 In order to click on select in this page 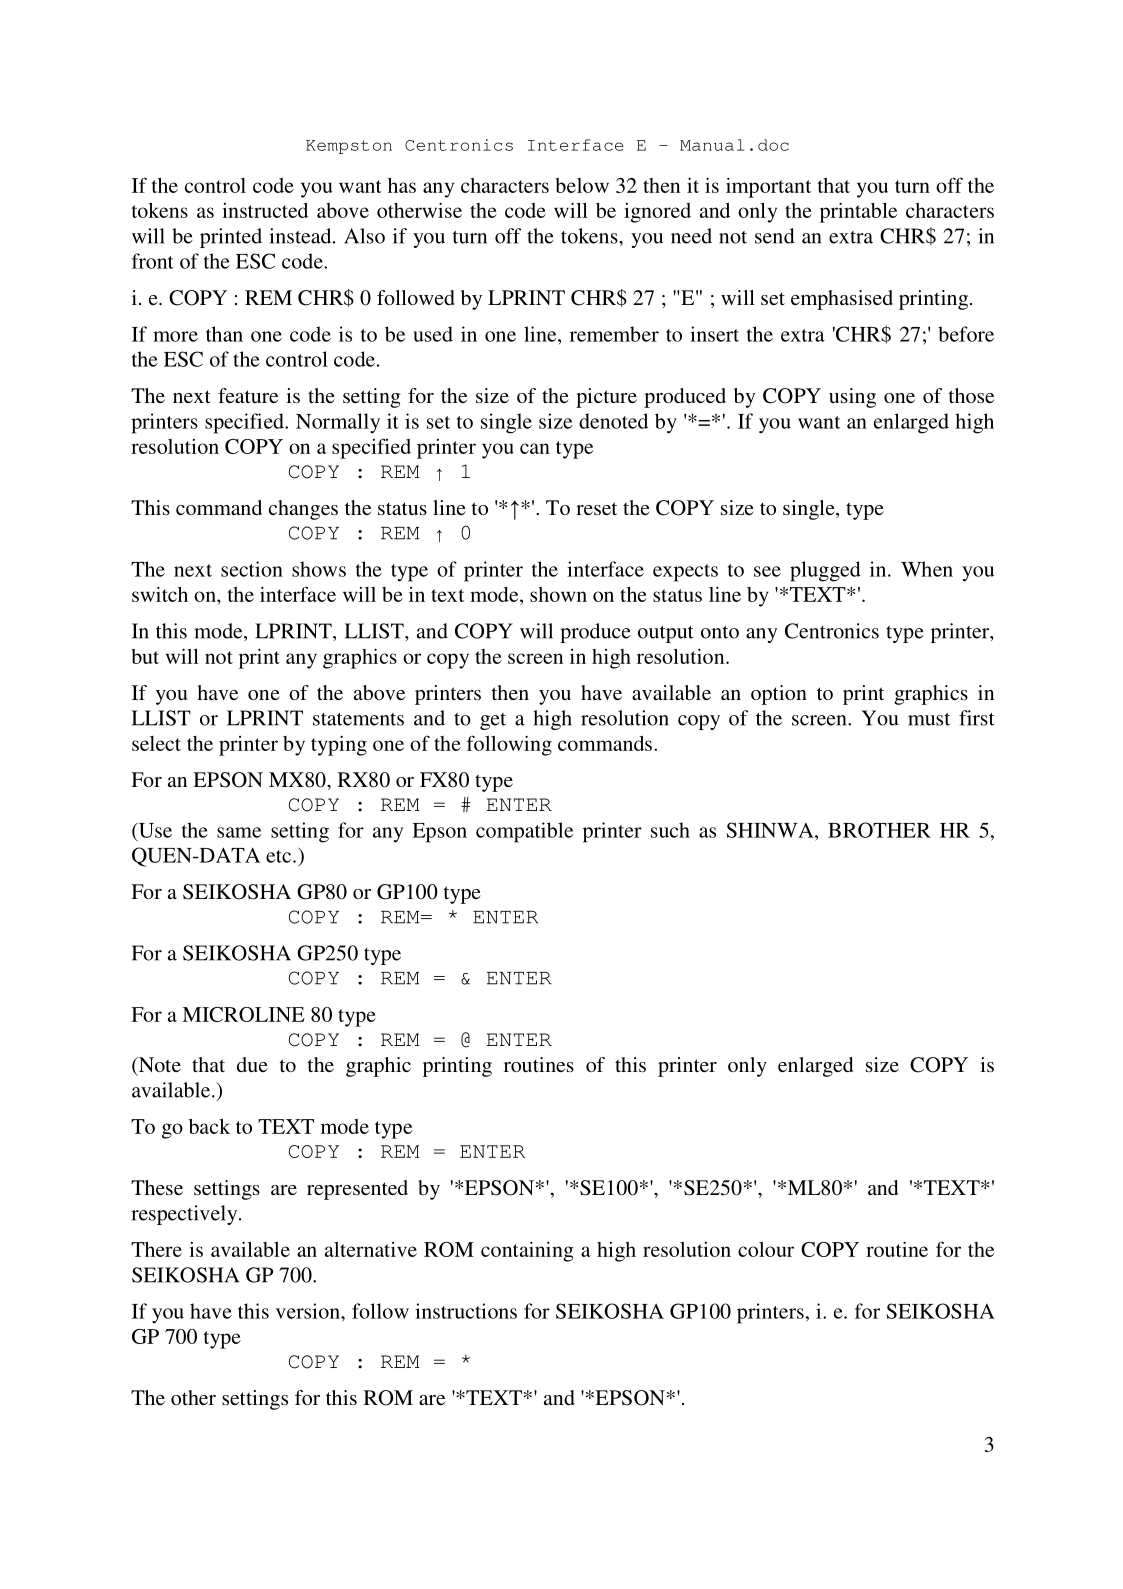, I will do `click(156, 743)`.
